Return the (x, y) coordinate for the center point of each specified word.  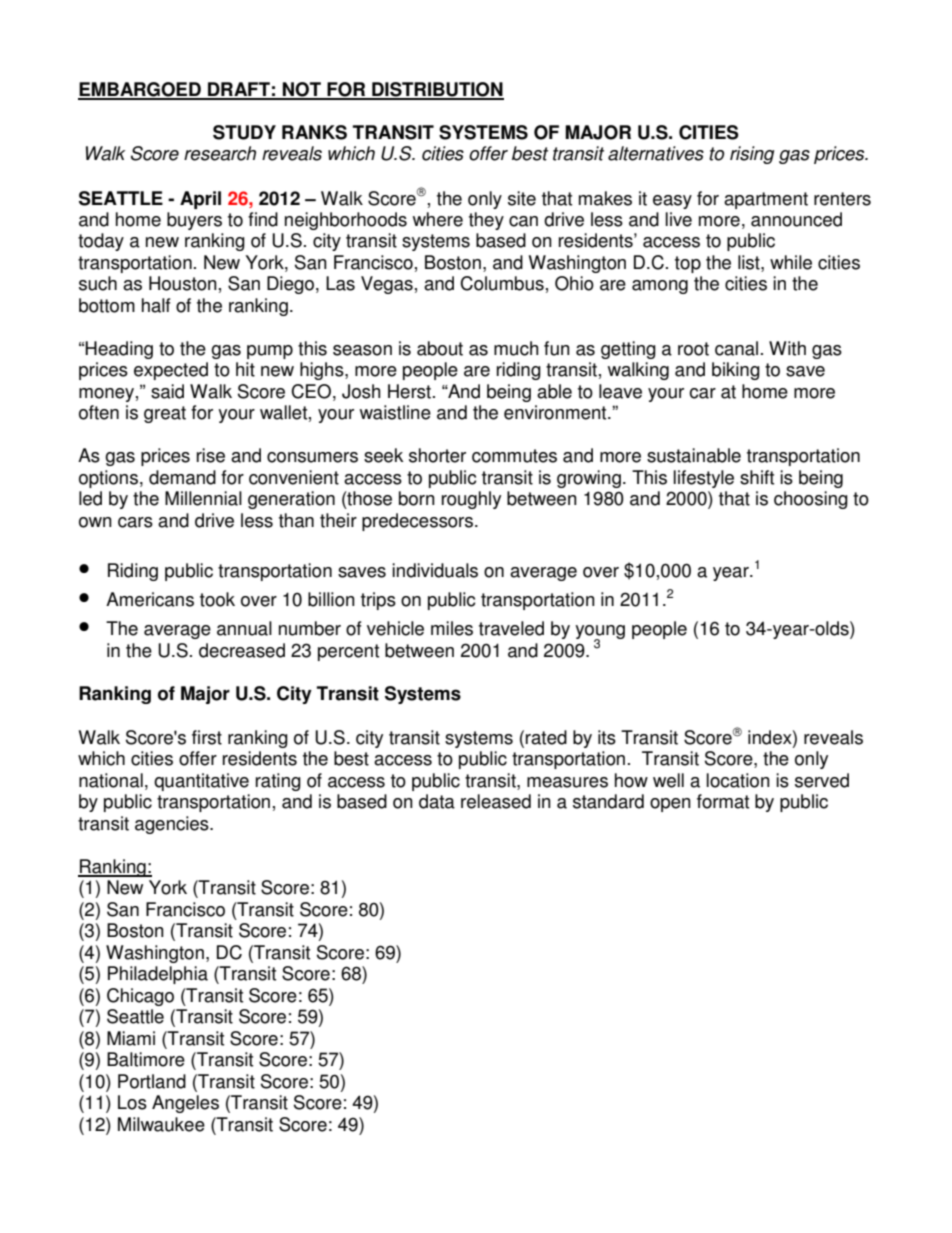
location (738, 780)
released (496, 801)
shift (757, 477)
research (220, 153)
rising (752, 155)
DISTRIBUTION (437, 90)
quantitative (201, 782)
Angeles (185, 1104)
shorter (437, 455)
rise (211, 455)
